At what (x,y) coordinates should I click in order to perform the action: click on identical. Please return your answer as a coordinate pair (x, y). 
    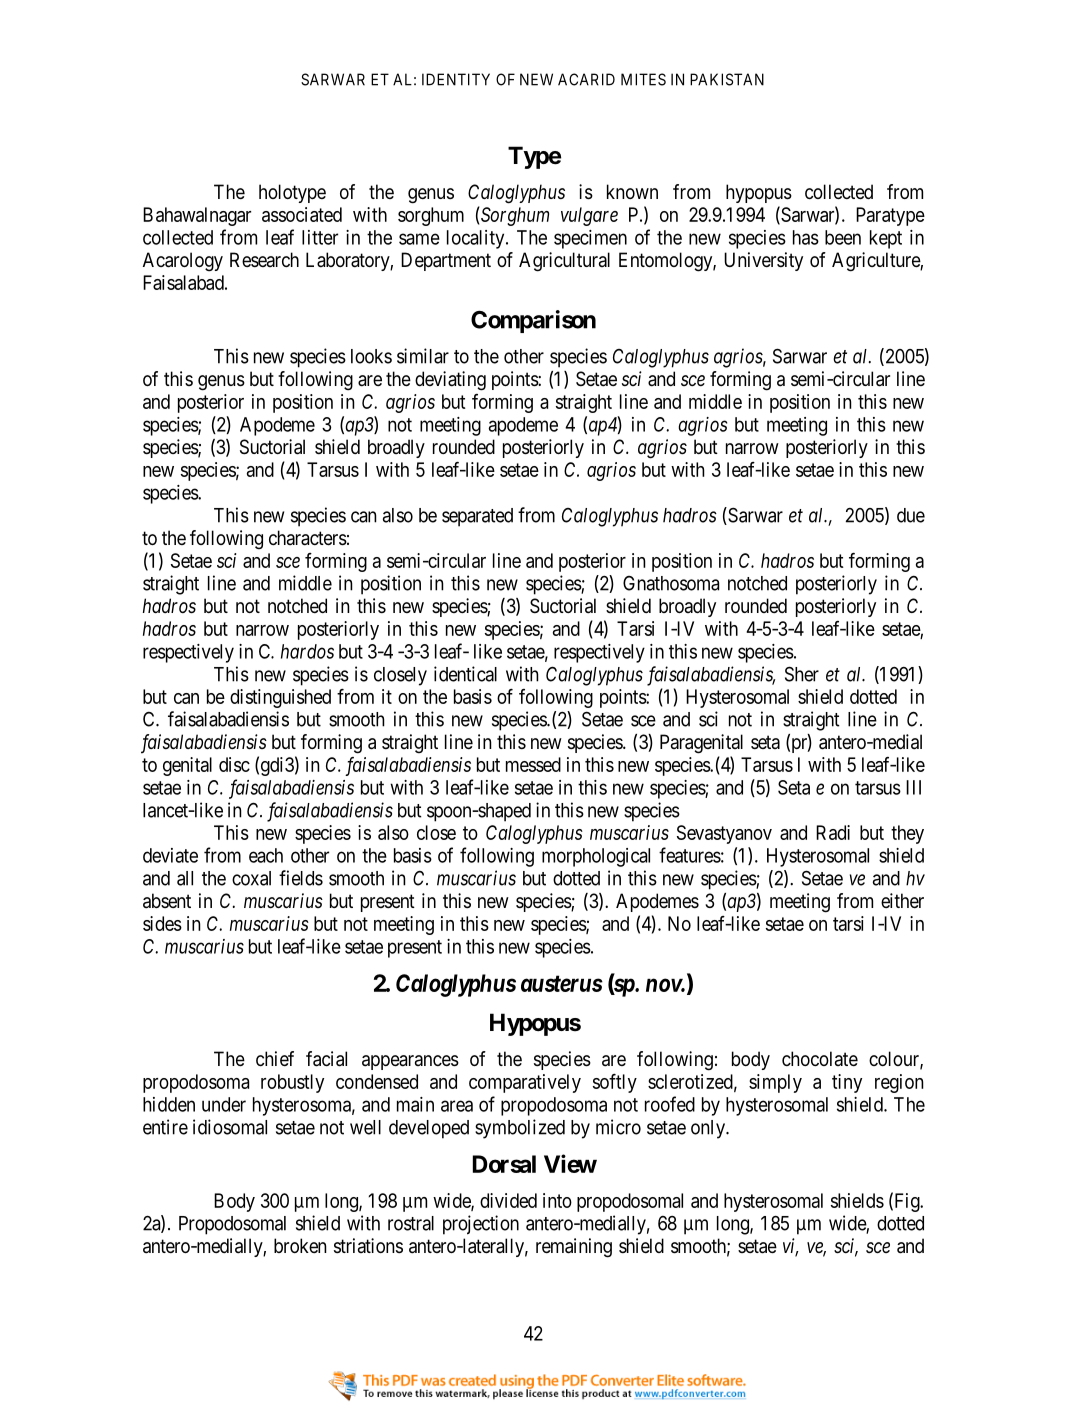
    Looking at the image, I should click on (465, 674).
